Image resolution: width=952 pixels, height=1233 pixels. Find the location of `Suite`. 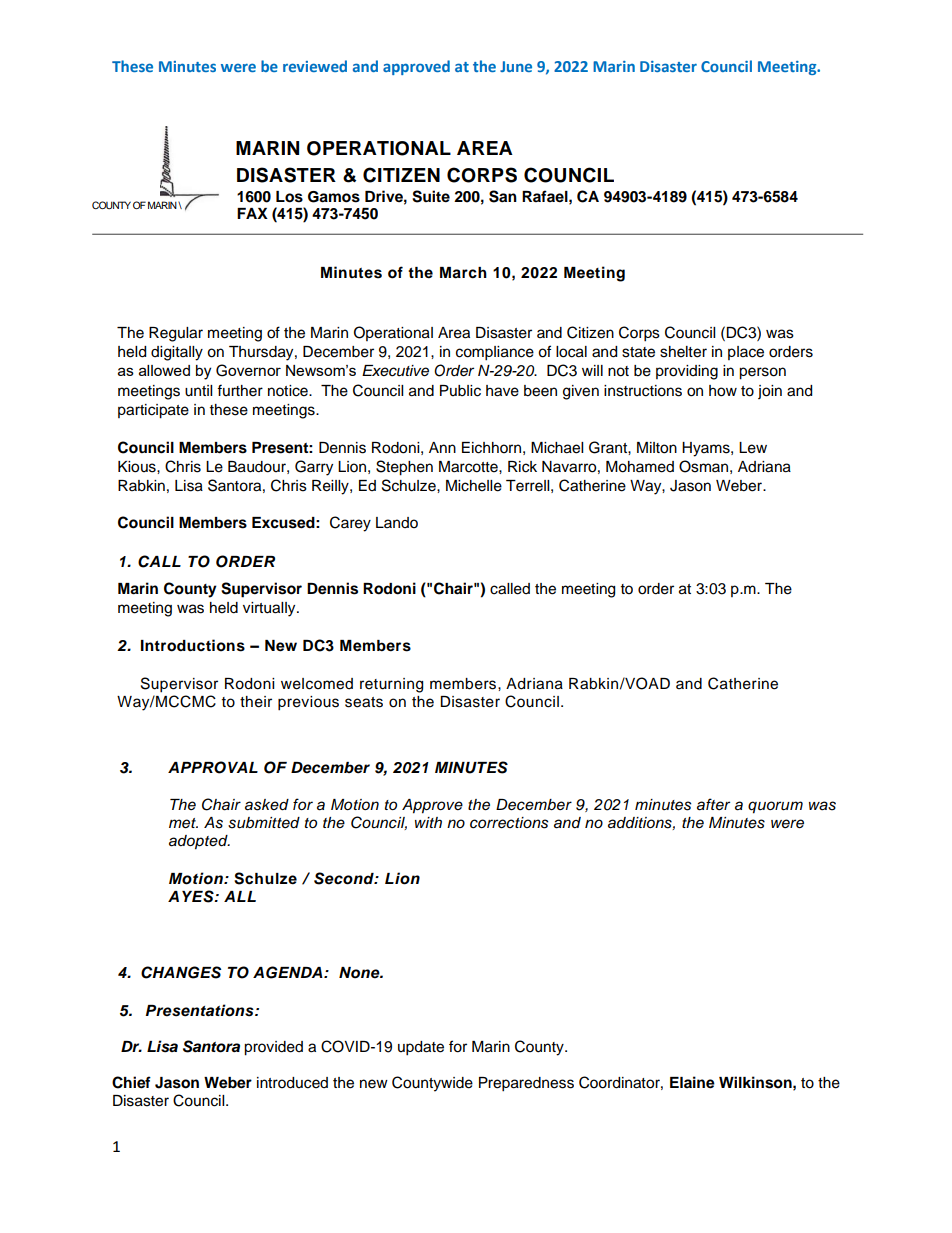

Suite is located at coordinates (431, 196).
